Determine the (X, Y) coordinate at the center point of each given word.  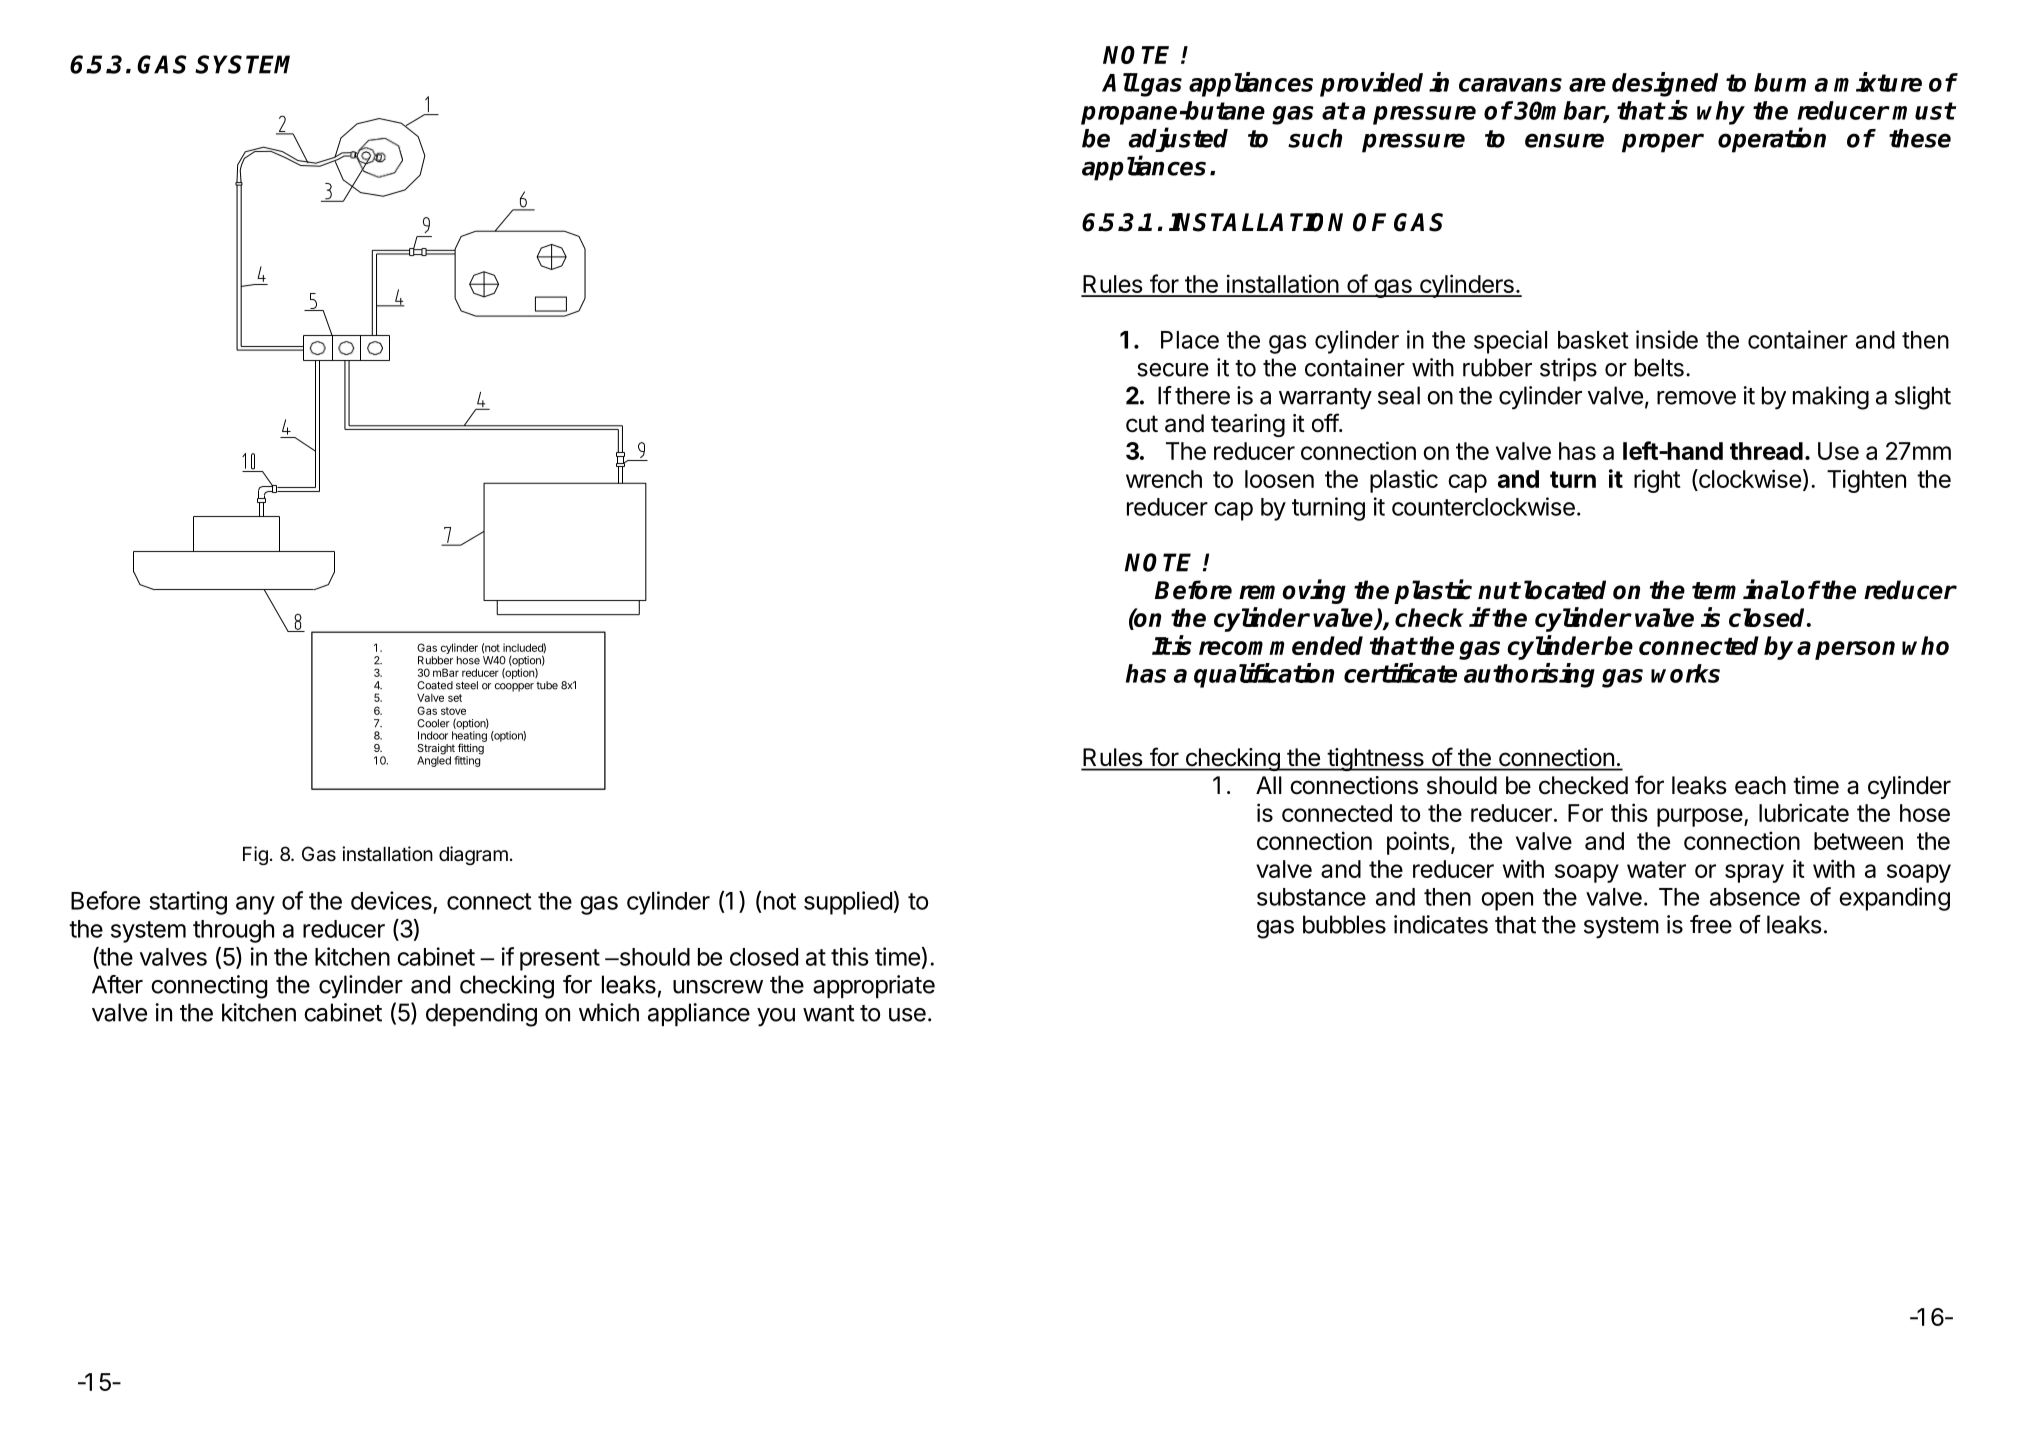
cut (1142, 424)
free (1711, 924)
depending (481, 1015)
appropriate (874, 986)
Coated (435, 685)
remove (1696, 398)
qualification (1264, 675)
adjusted (1178, 139)
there (1202, 395)
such (1315, 138)
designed (1665, 84)
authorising (1529, 675)
